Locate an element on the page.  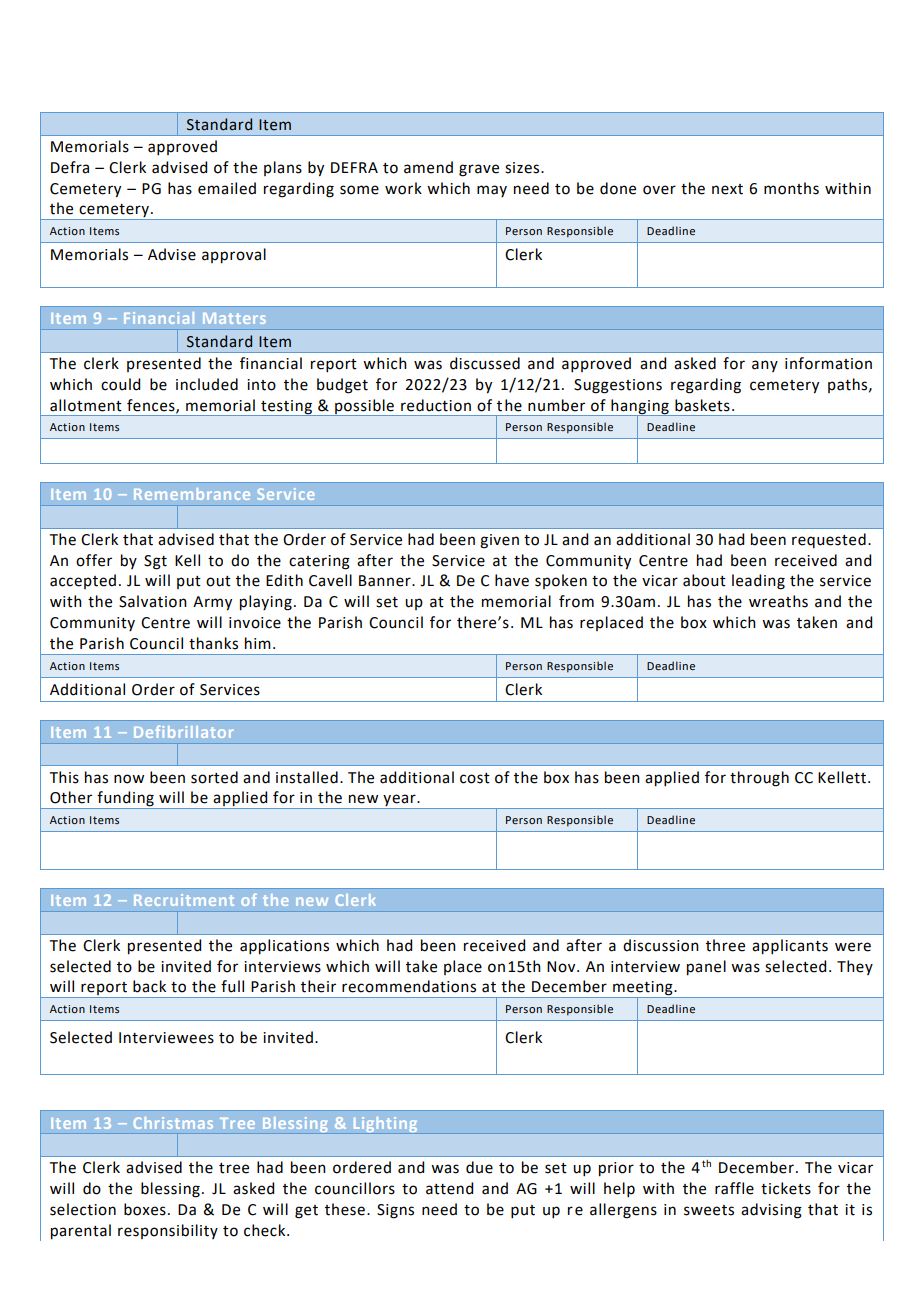
panel is located at coordinates (706, 968).
